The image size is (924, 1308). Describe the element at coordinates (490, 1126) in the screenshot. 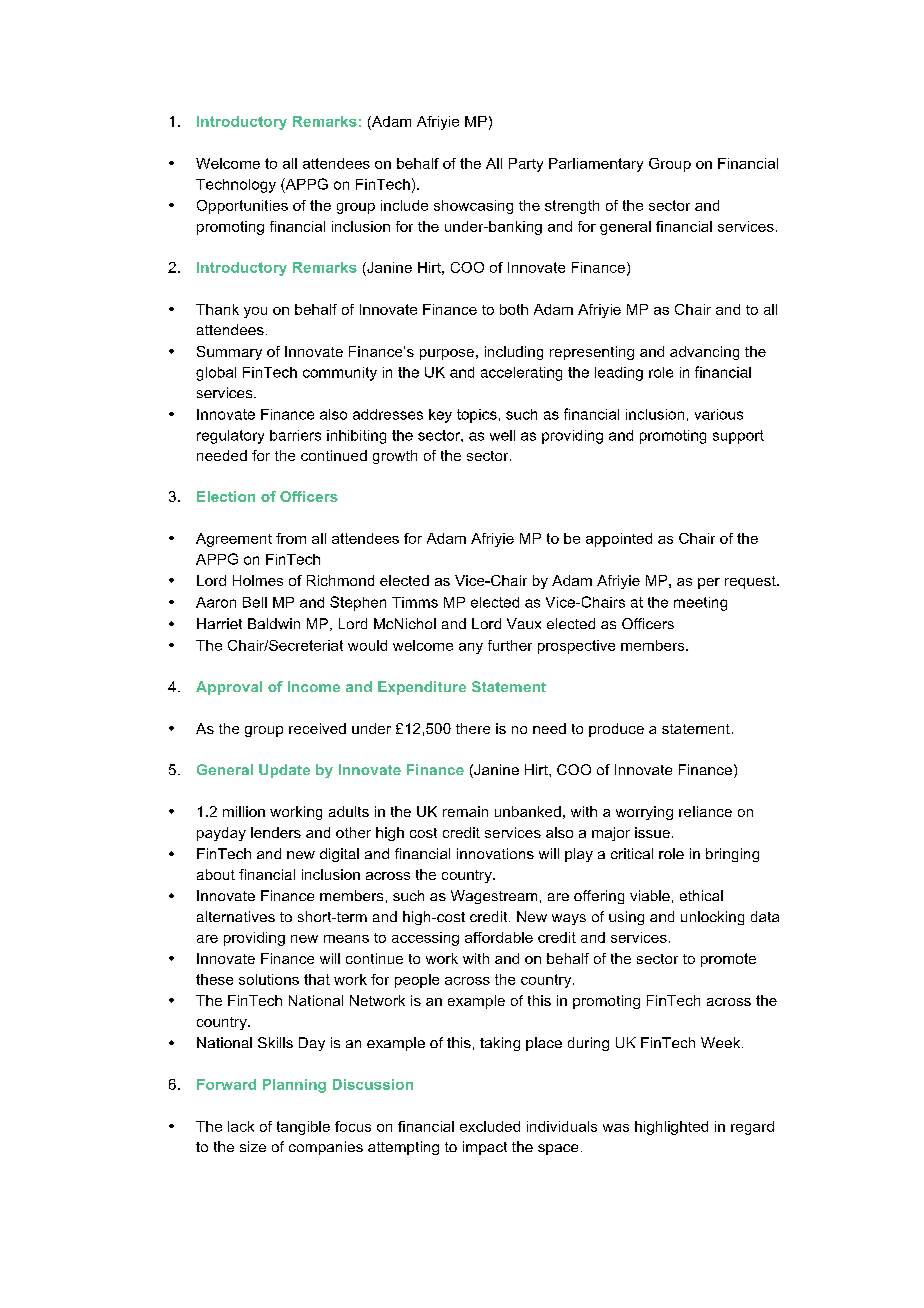

I see `excluded` at that location.
